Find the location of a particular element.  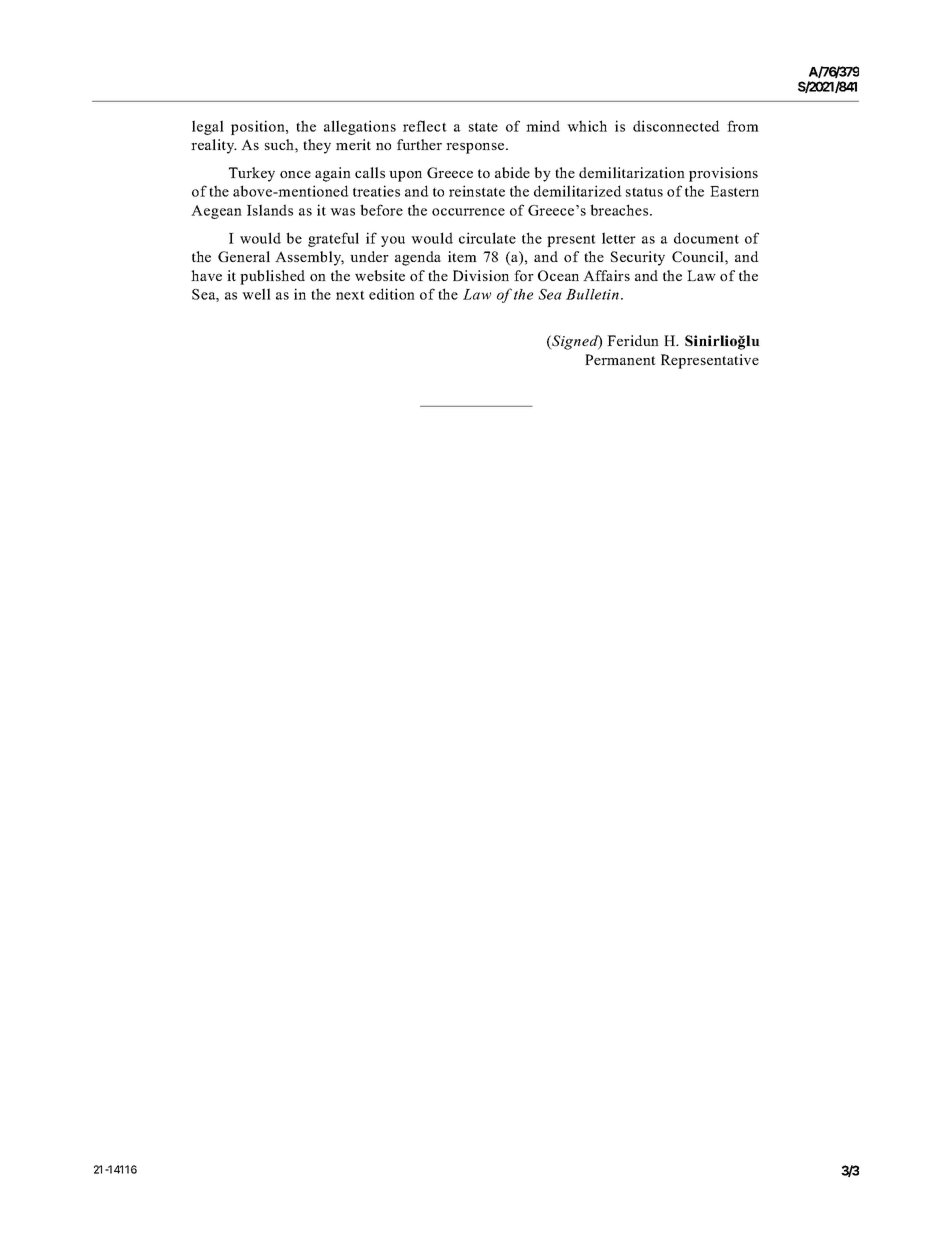

Islands is located at coordinates (270, 210).
